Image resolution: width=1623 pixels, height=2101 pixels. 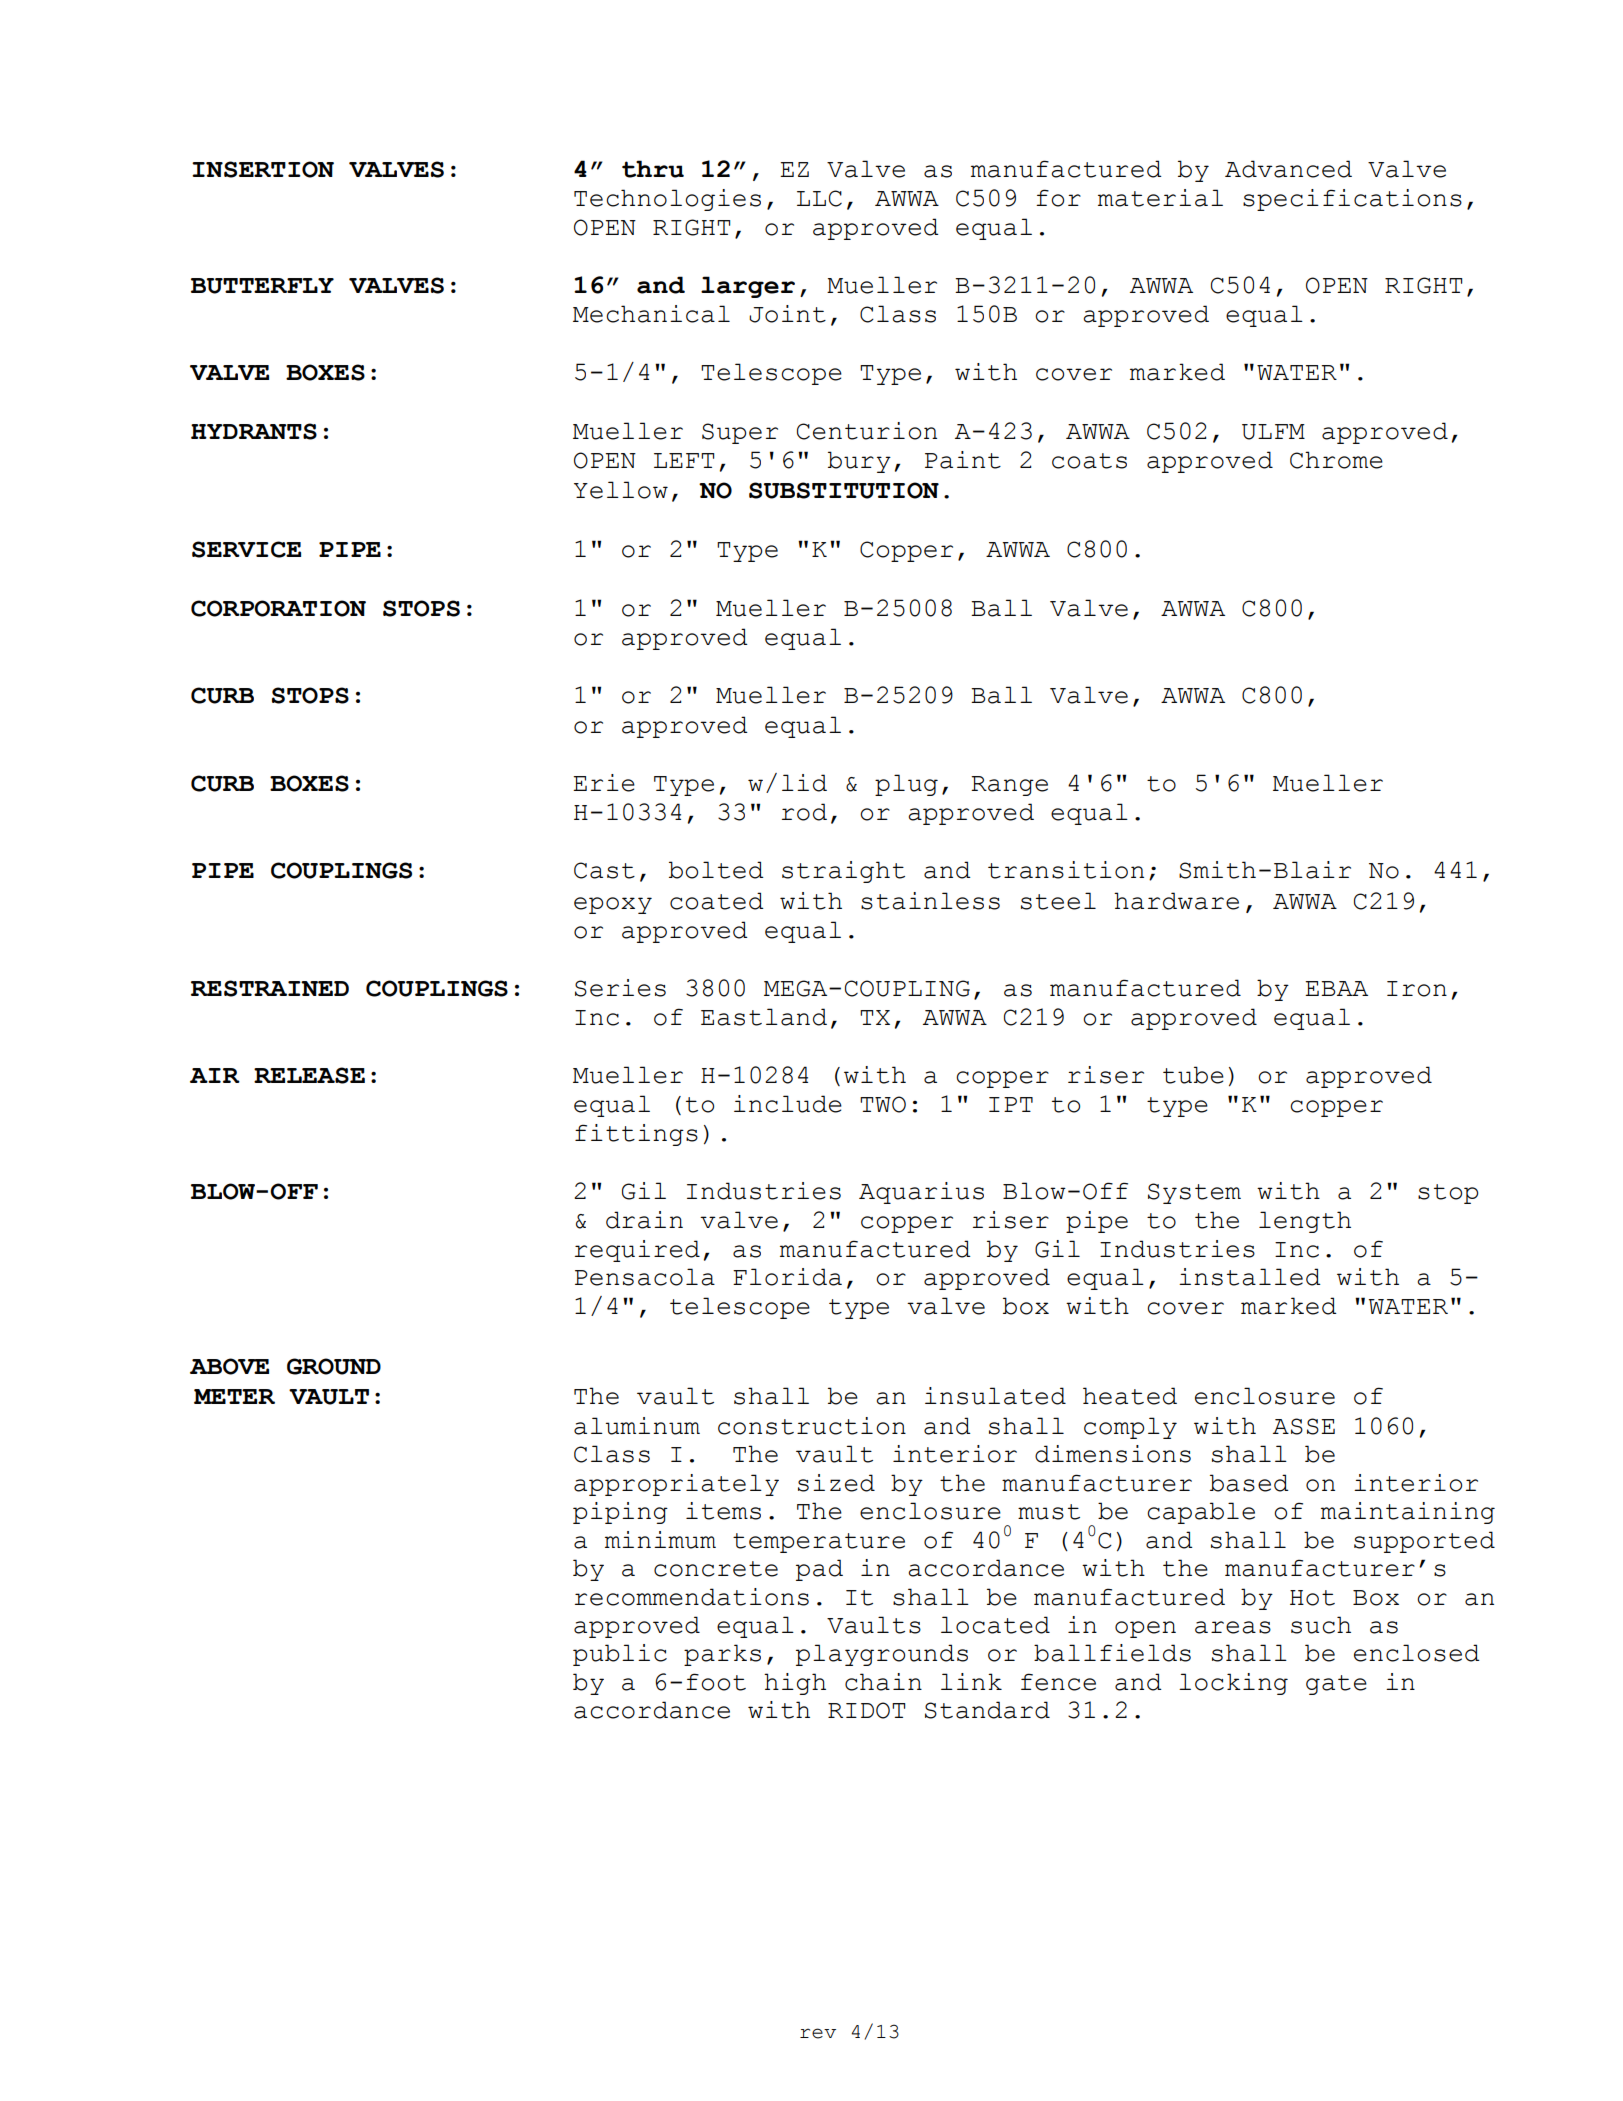 What do you see at coordinates (906, 785) in the screenshot?
I see `plug` at bounding box center [906, 785].
